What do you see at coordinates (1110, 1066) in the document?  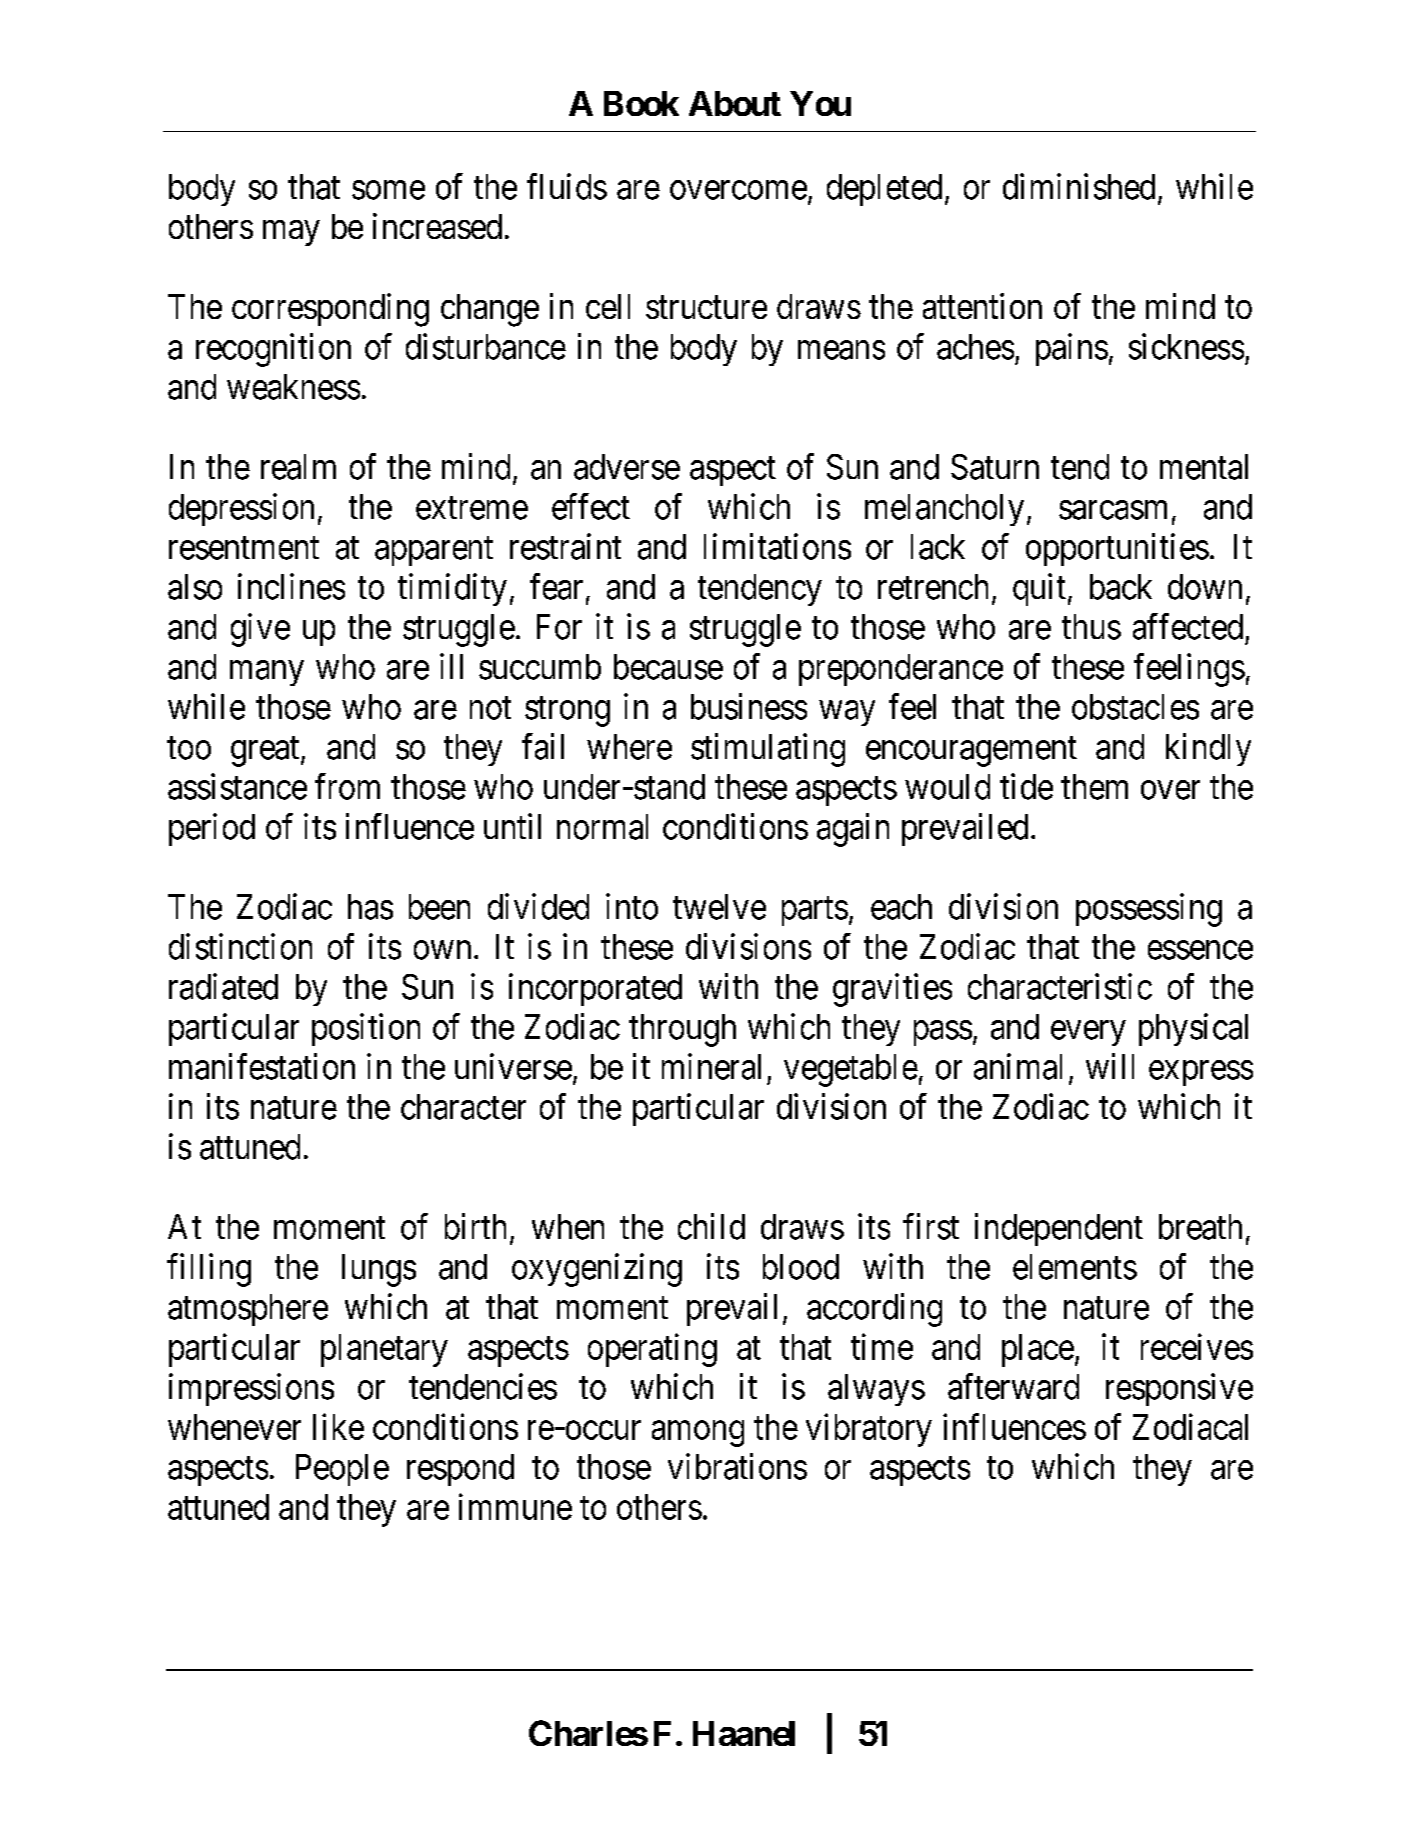 I see `will` at bounding box center [1110, 1066].
